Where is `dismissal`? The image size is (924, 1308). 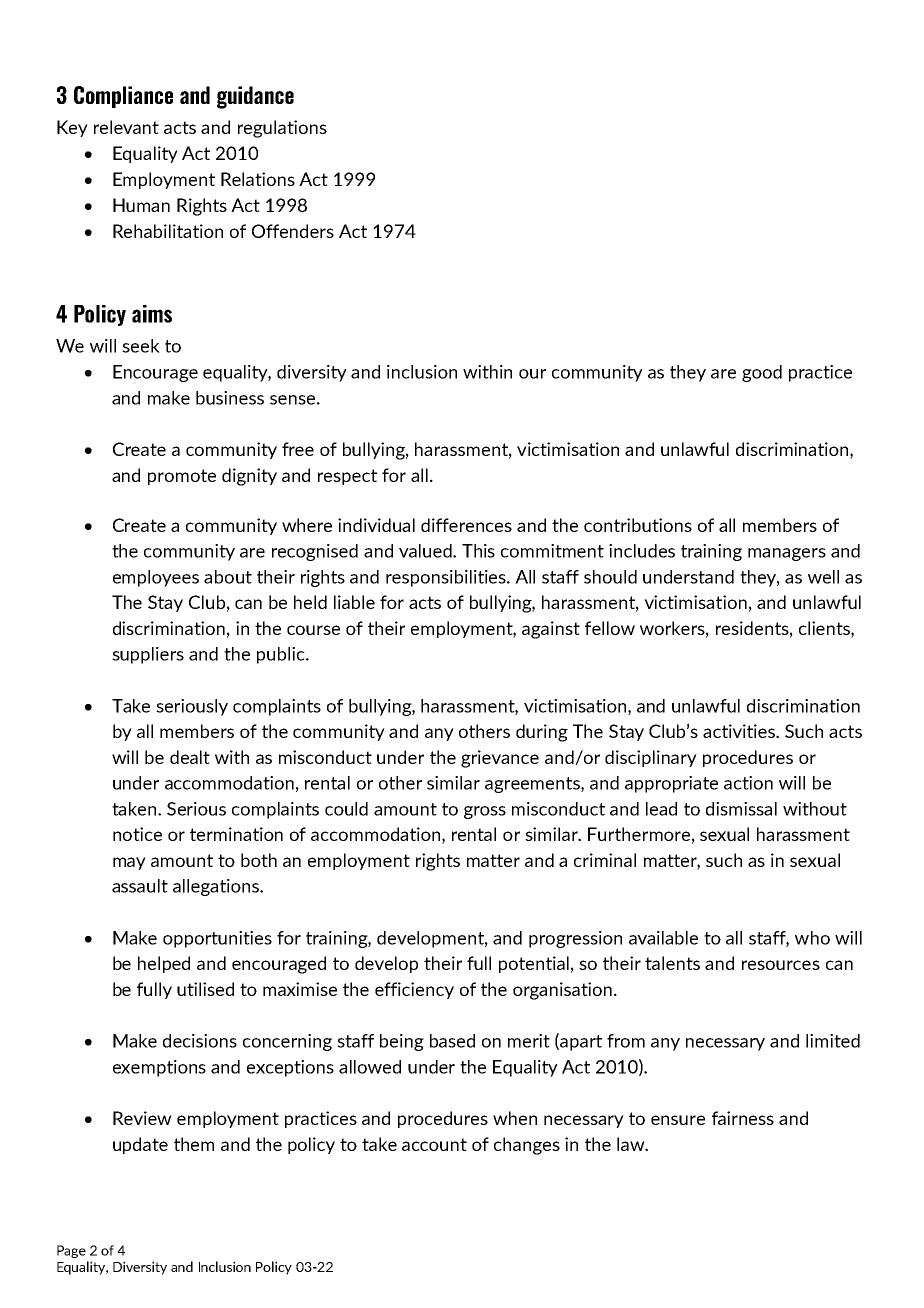 dismissal is located at coordinates (741, 809).
